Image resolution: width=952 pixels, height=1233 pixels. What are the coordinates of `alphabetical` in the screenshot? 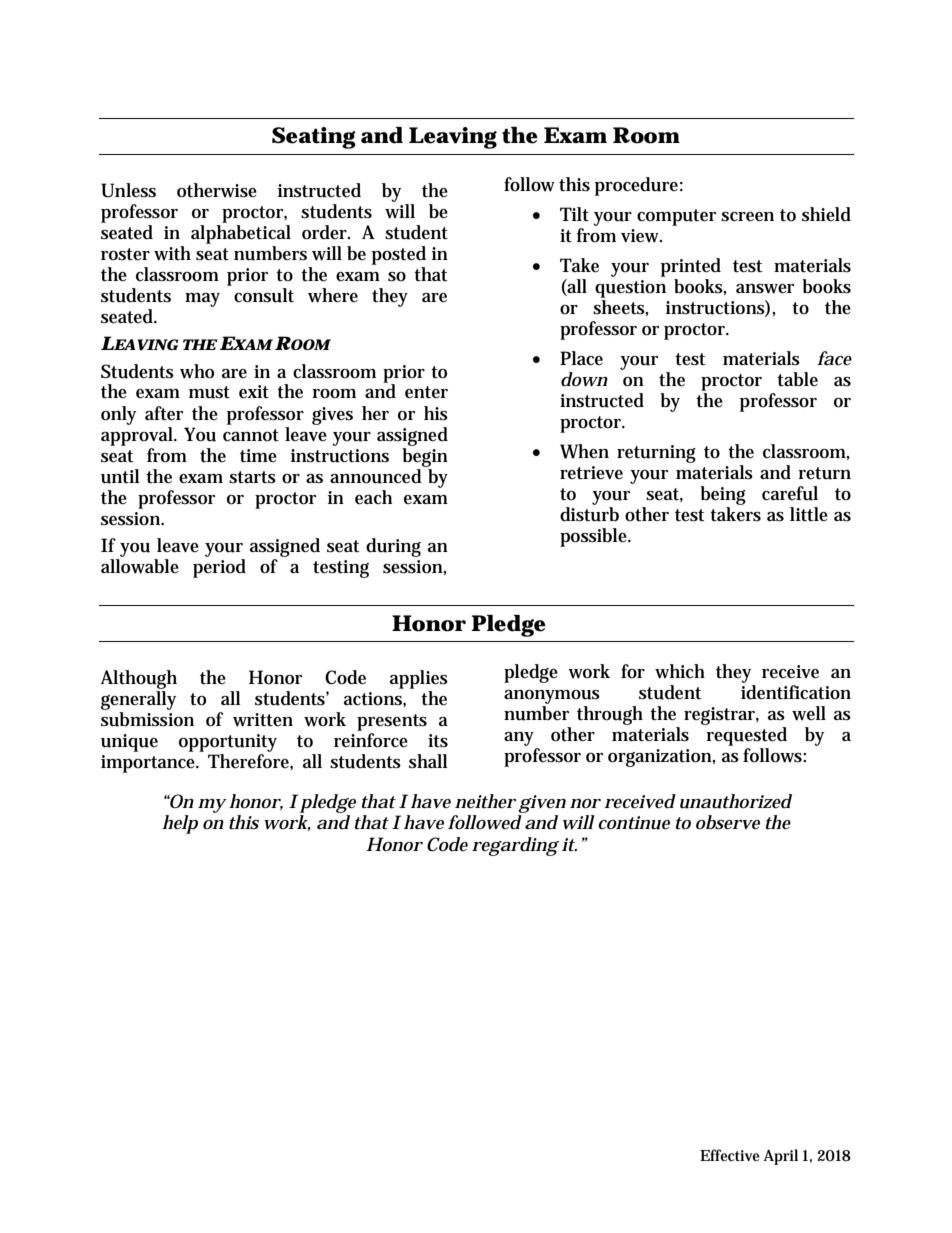 It's located at (241, 234).
